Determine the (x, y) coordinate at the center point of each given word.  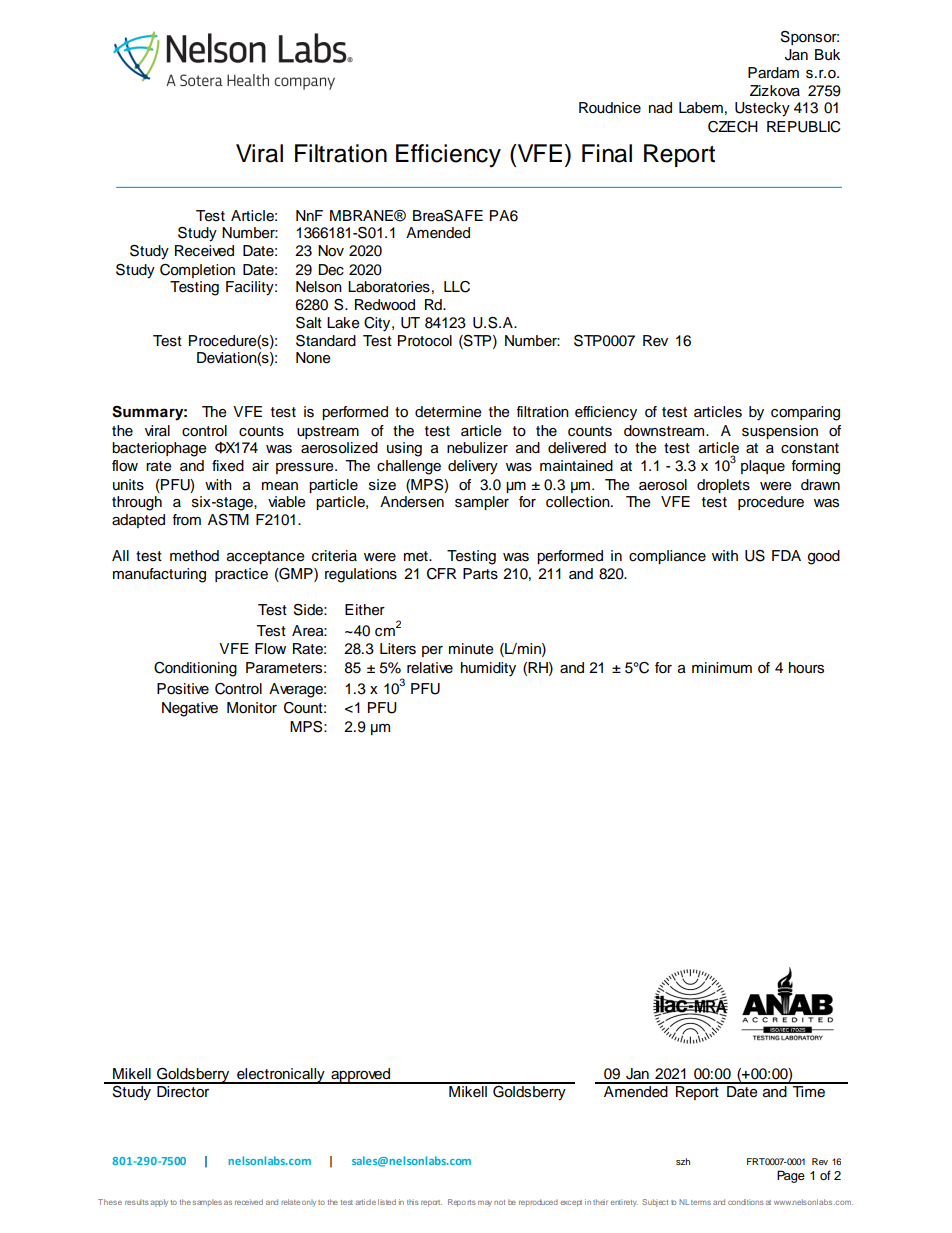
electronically (281, 1076)
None (313, 358)
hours (806, 668)
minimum (722, 667)
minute (471, 649)
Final (607, 153)
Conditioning (195, 669)
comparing (805, 413)
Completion (197, 271)
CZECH (733, 127)
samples (207, 1202)
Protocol (425, 341)
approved (360, 1076)
